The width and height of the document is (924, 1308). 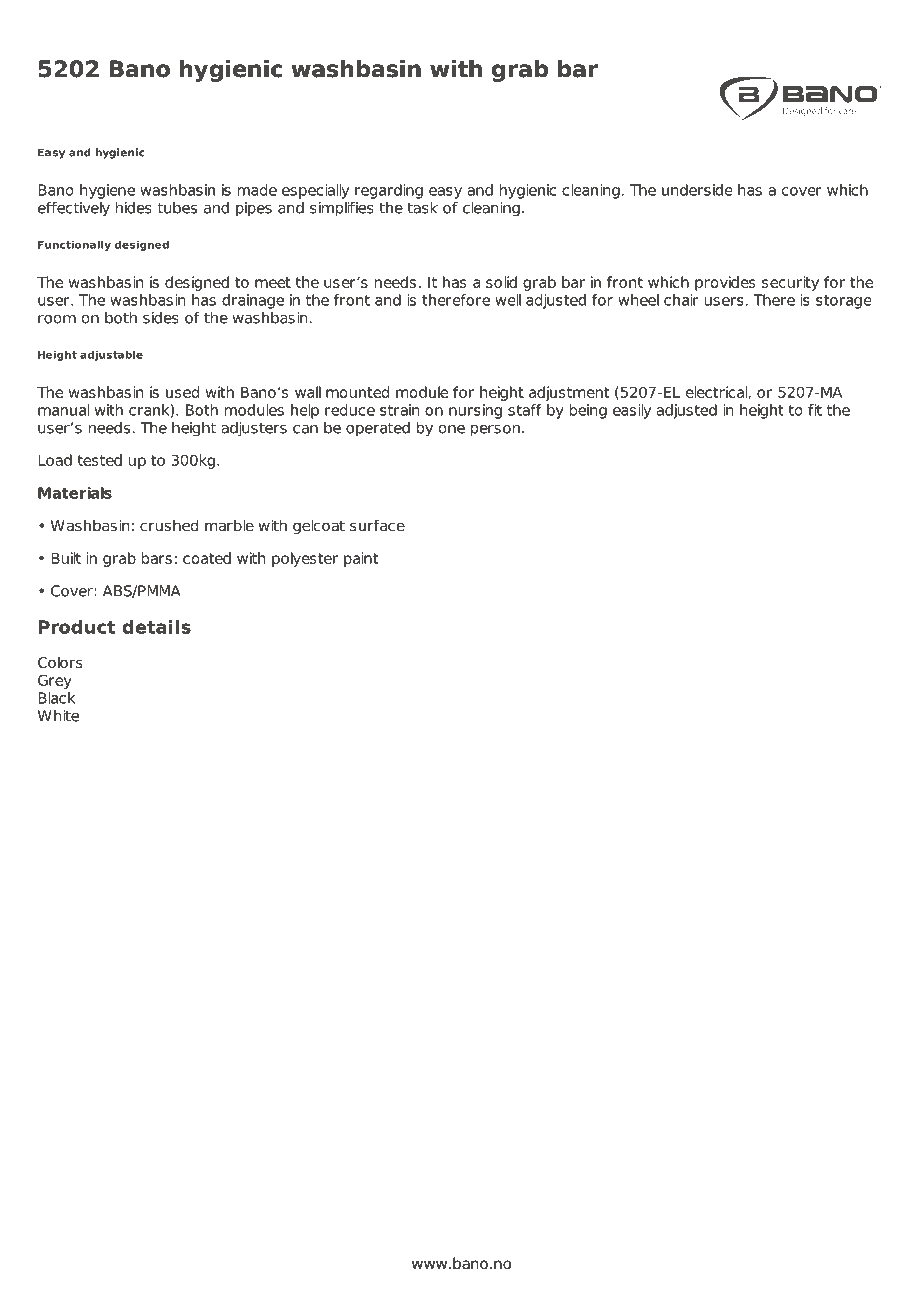 What do you see at coordinates (56, 698) in the document?
I see `Black` at bounding box center [56, 698].
